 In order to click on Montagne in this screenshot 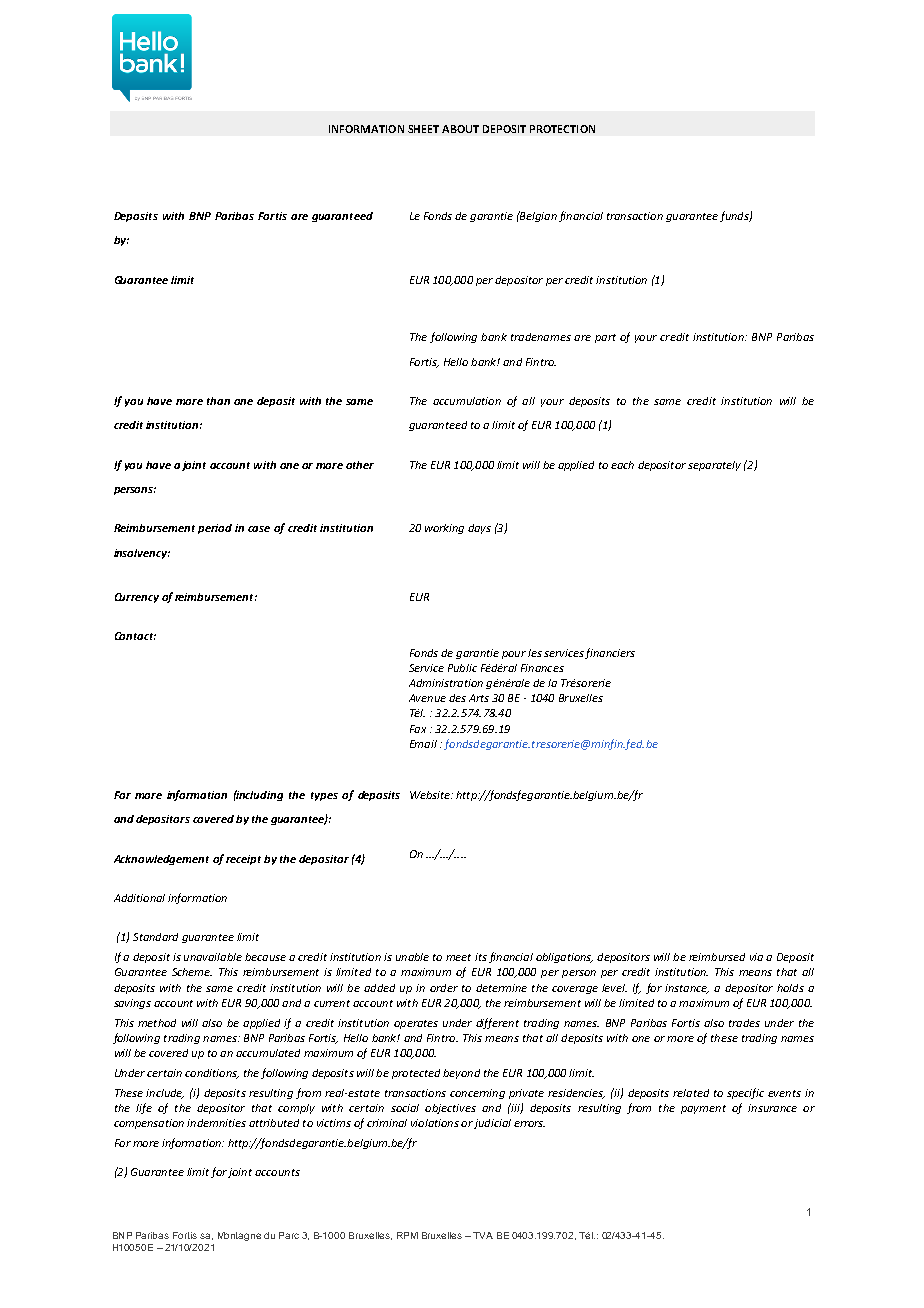, I will do `click(239, 1236)`.
